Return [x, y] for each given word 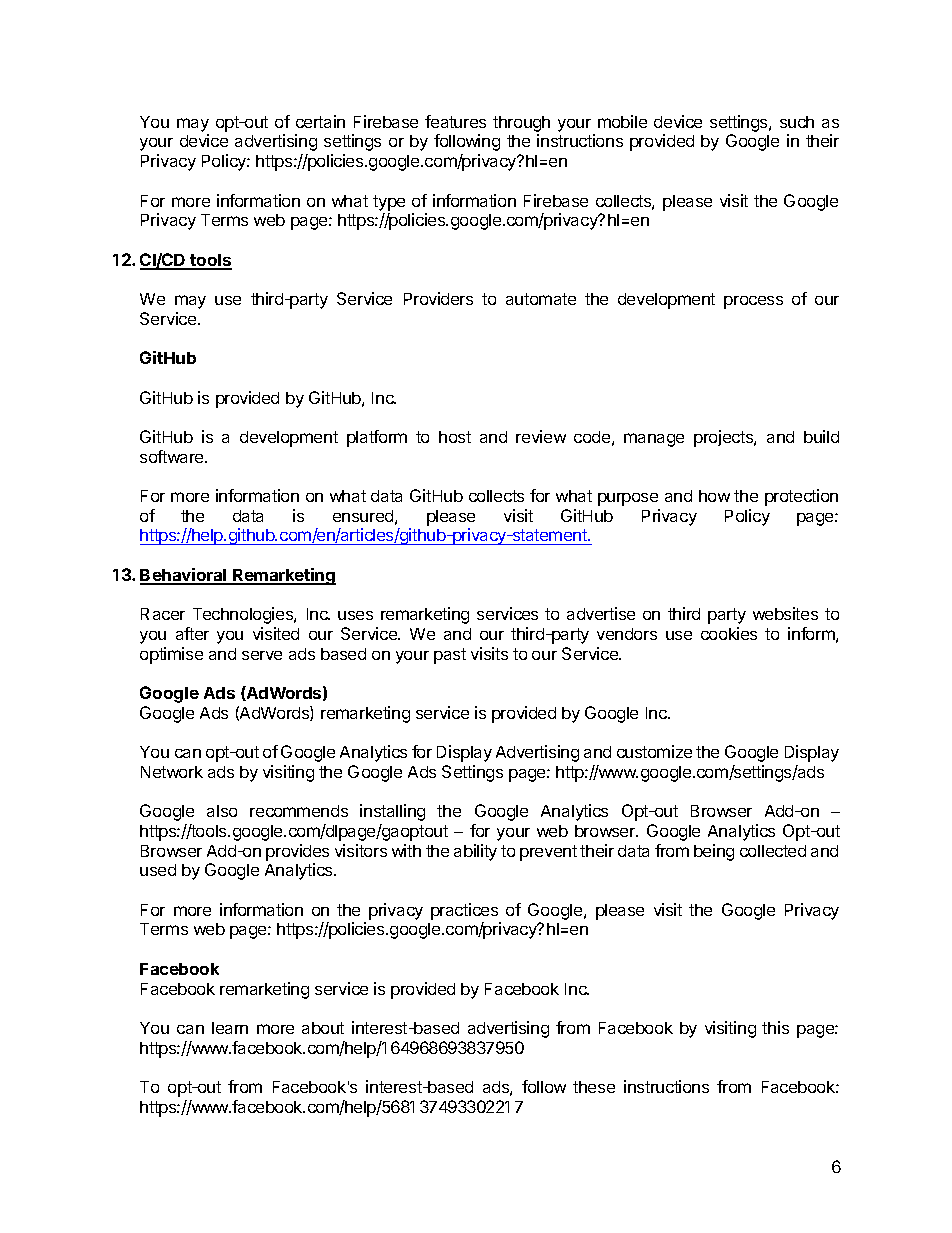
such [797, 122]
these [594, 1087]
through [521, 125]
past [450, 656]
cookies [729, 633]
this [775, 1027]
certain [320, 121]
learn [230, 1028]
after [192, 633]
